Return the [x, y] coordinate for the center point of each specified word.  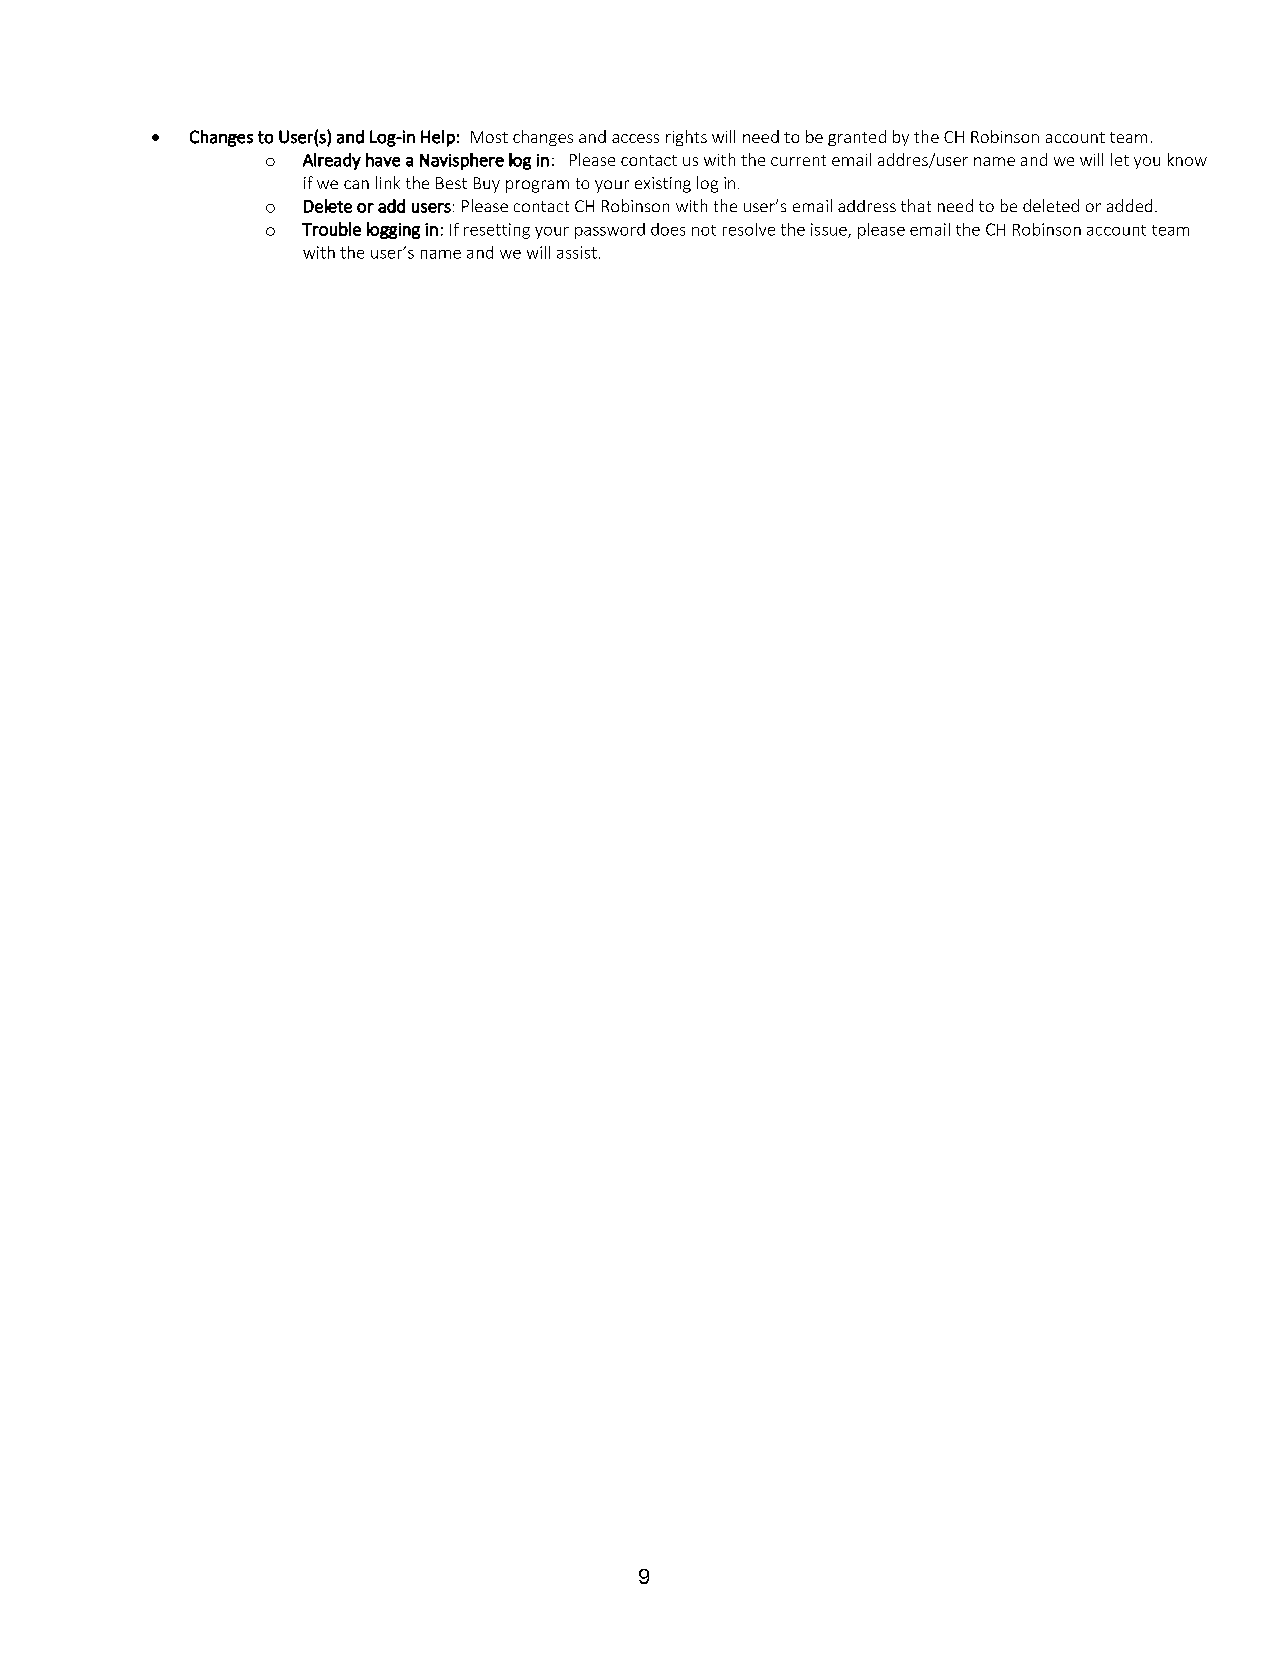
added [1129, 205]
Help [438, 138]
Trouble [331, 229]
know [1187, 159]
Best [451, 183]
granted [857, 138]
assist [577, 252]
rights [686, 138]
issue [830, 230]
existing [663, 185]
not [704, 230]
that [916, 205]
